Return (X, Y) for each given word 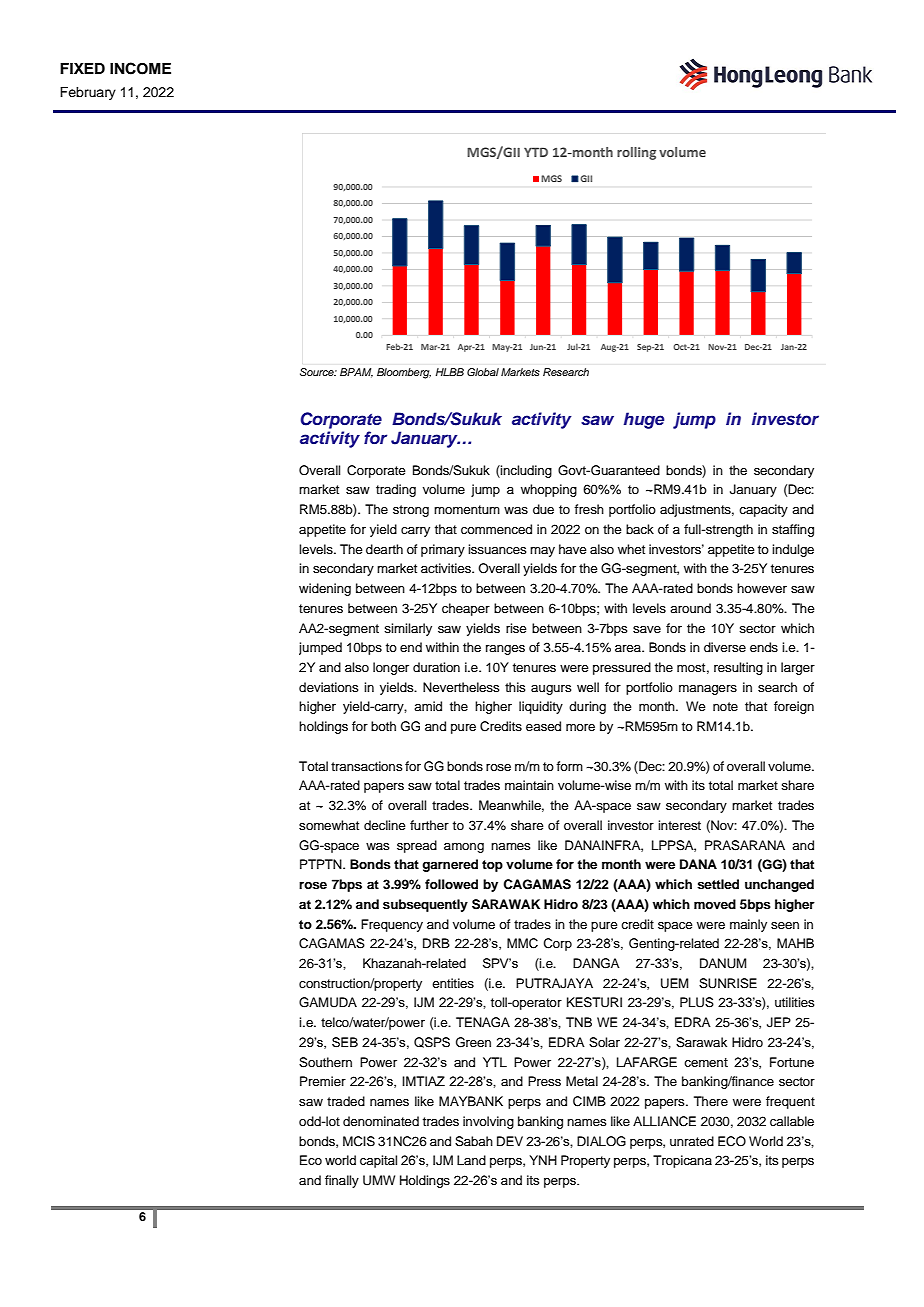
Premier (323, 1081)
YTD (536, 152)
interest (679, 825)
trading (396, 490)
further (429, 825)
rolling (636, 153)
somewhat (329, 825)
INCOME (140, 68)
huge (644, 420)
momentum (467, 509)
